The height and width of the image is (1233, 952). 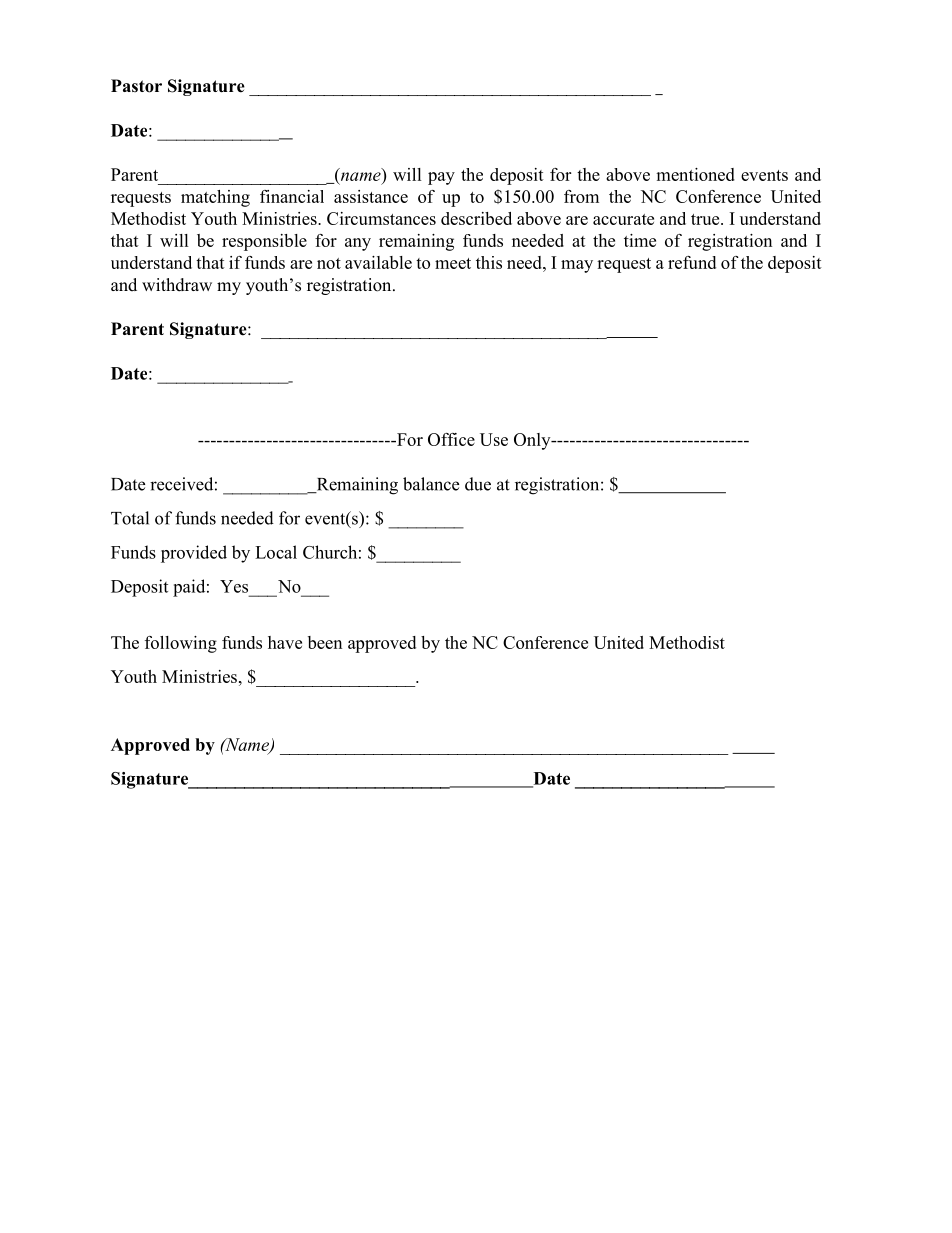 What do you see at coordinates (130, 518) in the image?
I see `Total` at bounding box center [130, 518].
